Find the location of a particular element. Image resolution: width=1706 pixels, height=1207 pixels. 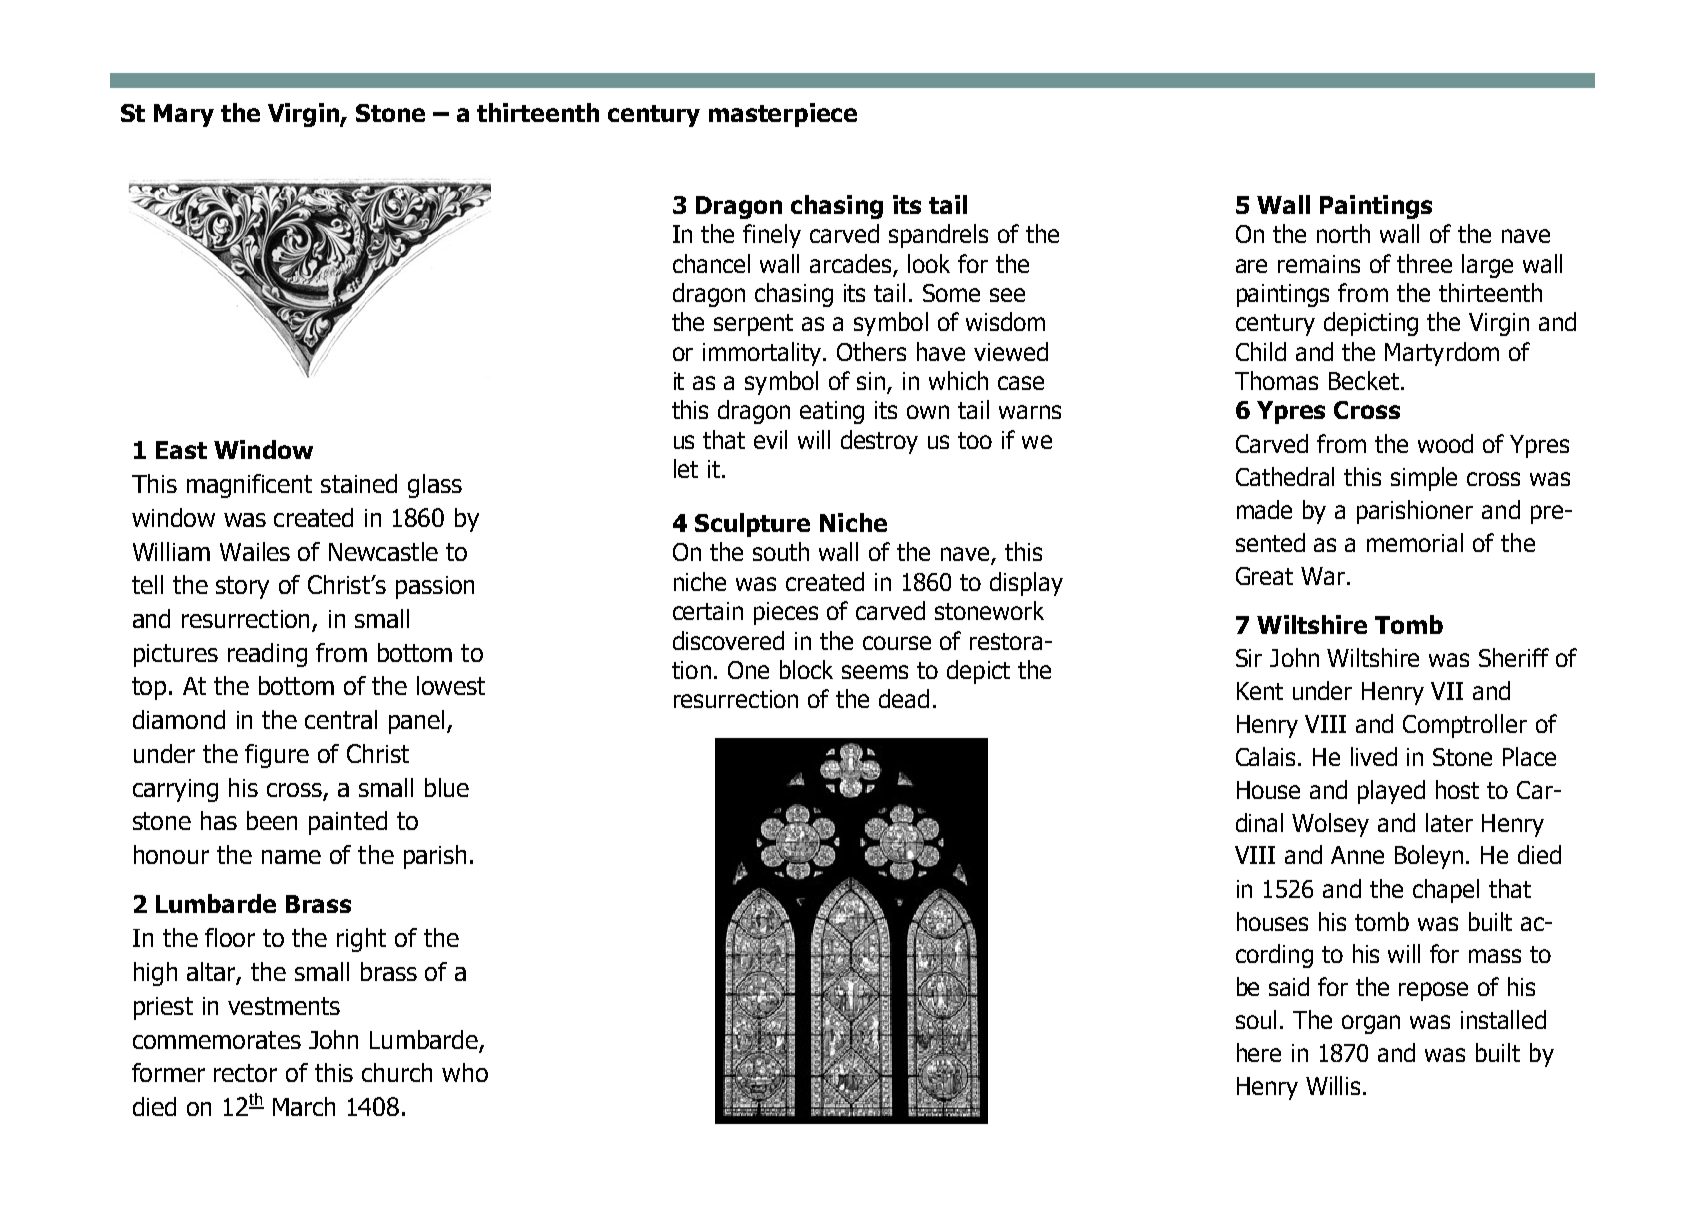

north is located at coordinates (1343, 233).
